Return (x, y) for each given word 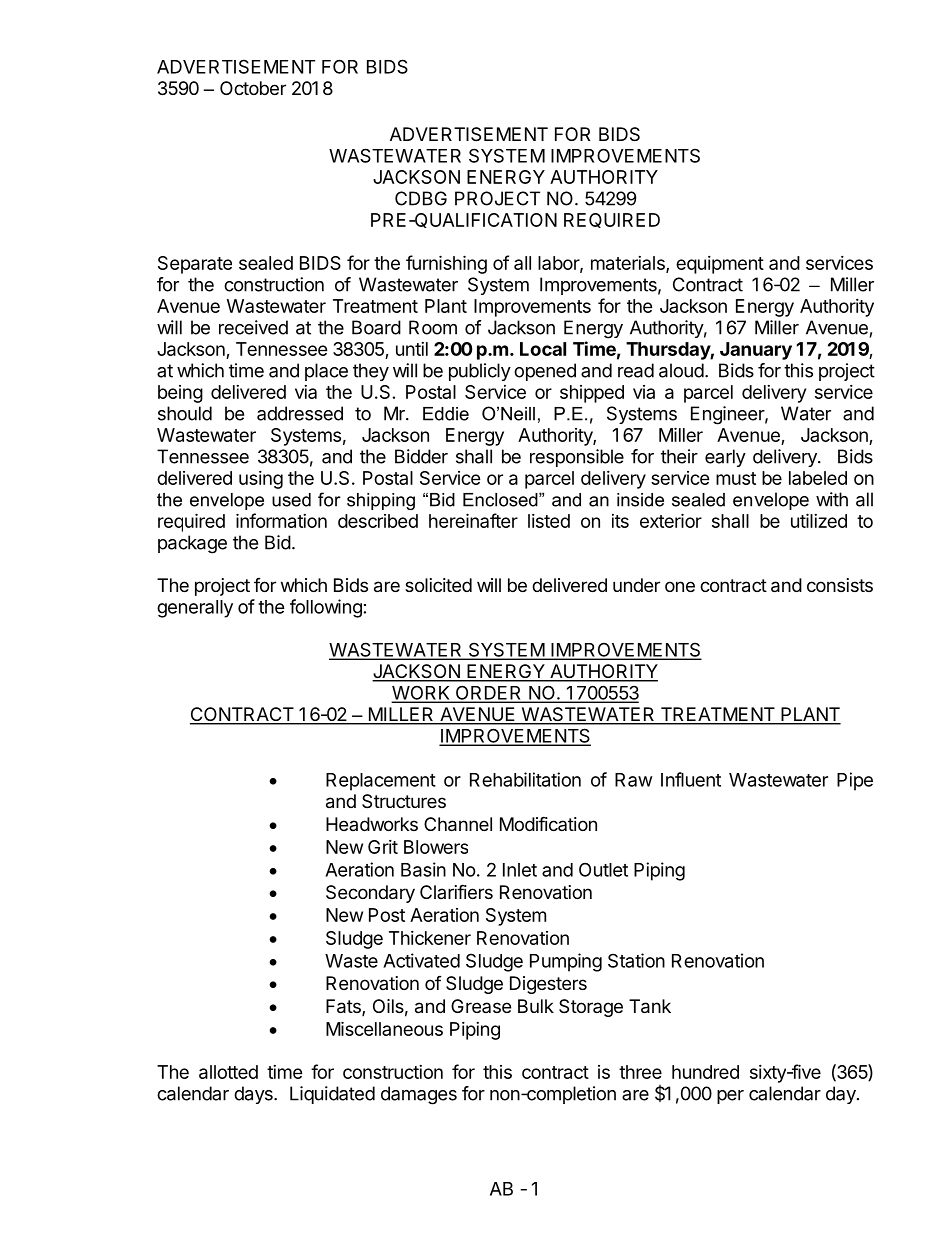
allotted (228, 1072)
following (326, 608)
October (253, 88)
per (730, 1097)
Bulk (536, 1006)
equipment (720, 265)
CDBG (421, 198)
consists (840, 585)
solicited (438, 585)
